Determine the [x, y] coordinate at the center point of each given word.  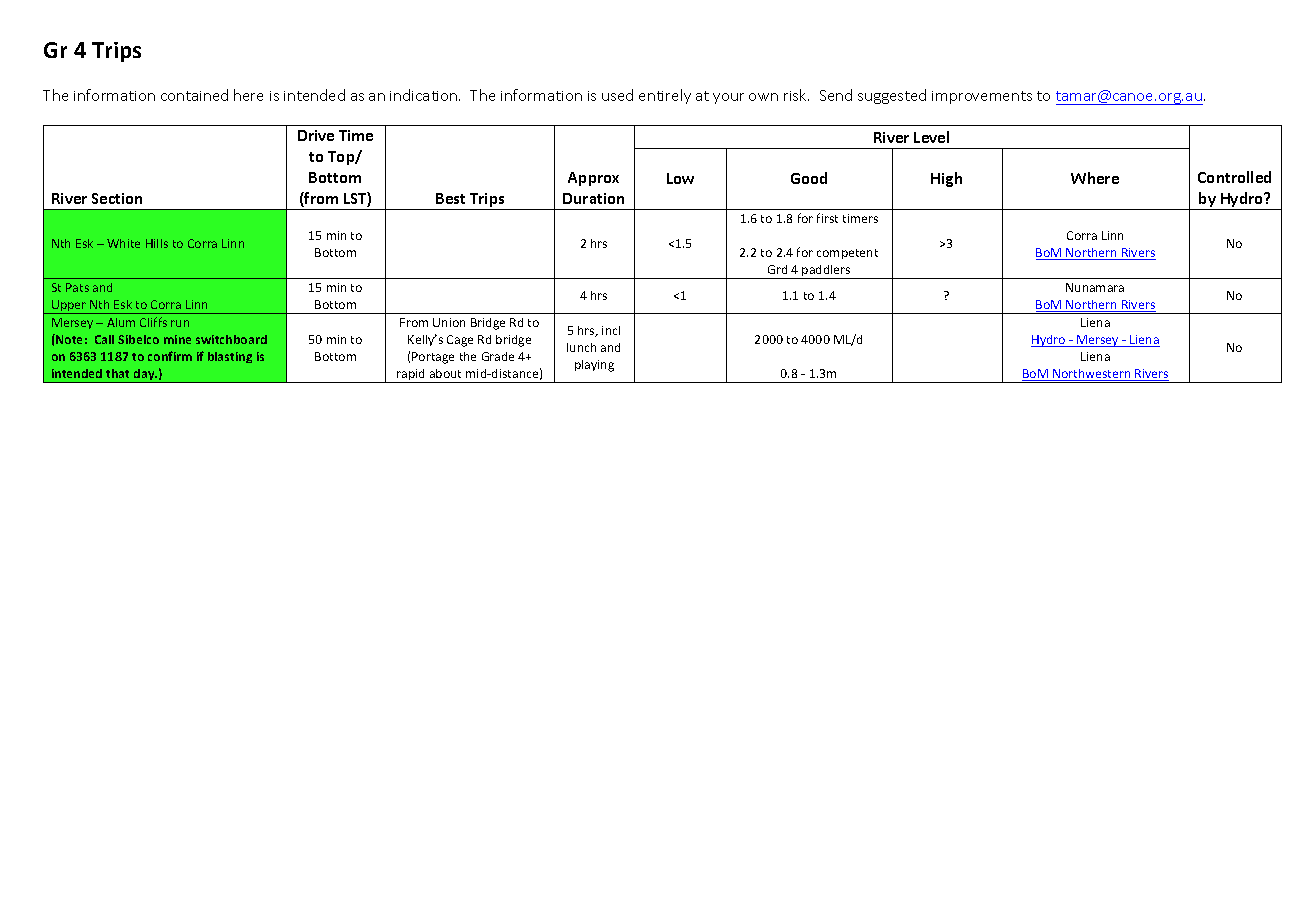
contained [194, 95]
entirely [665, 96]
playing [594, 366]
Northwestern [1092, 375]
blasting [230, 357]
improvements [982, 97]
